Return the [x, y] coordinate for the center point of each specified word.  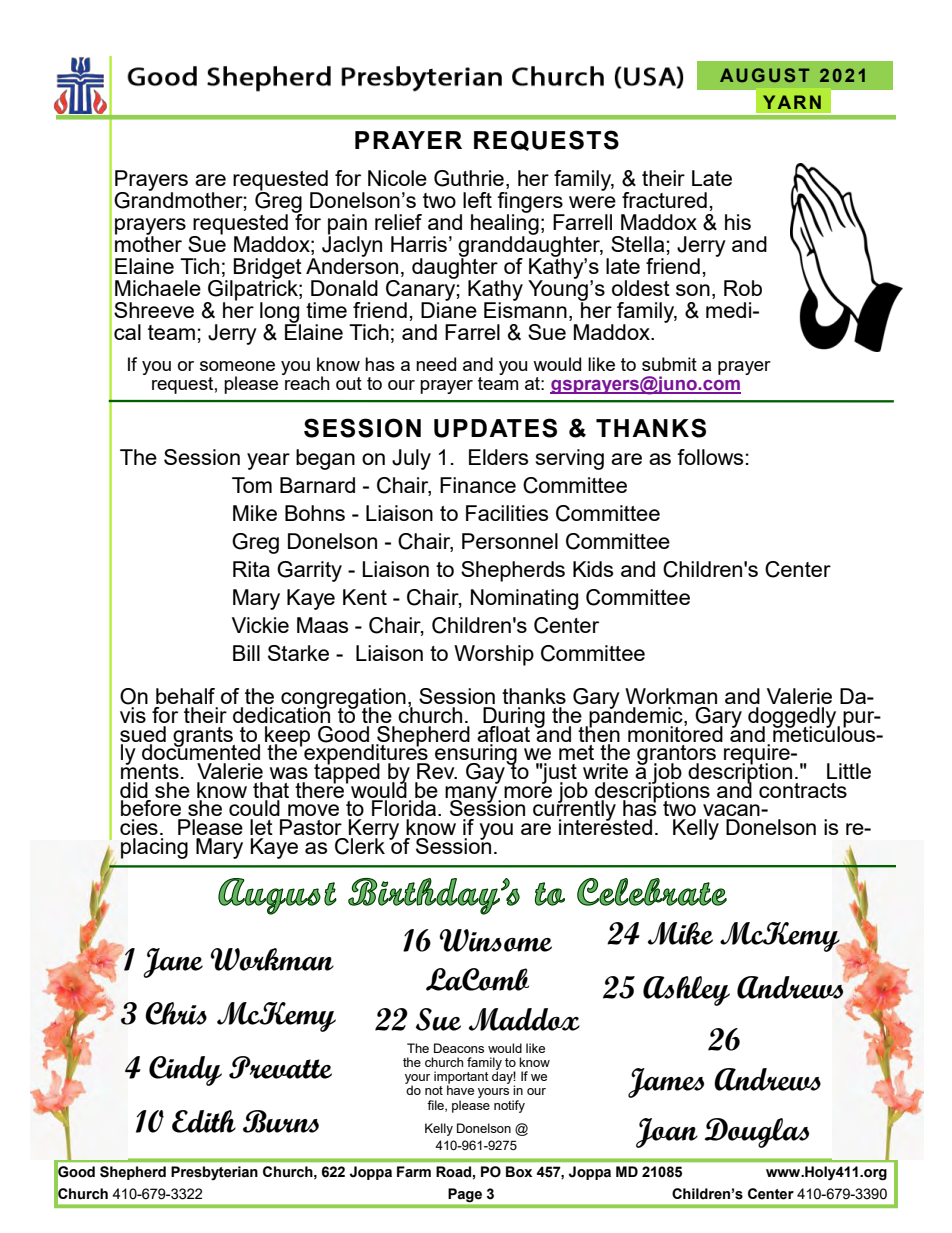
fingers [531, 203]
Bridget [267, 269]
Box [519, 1172]
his [738, 222]
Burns [281, 1121]
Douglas [757, 1133]
